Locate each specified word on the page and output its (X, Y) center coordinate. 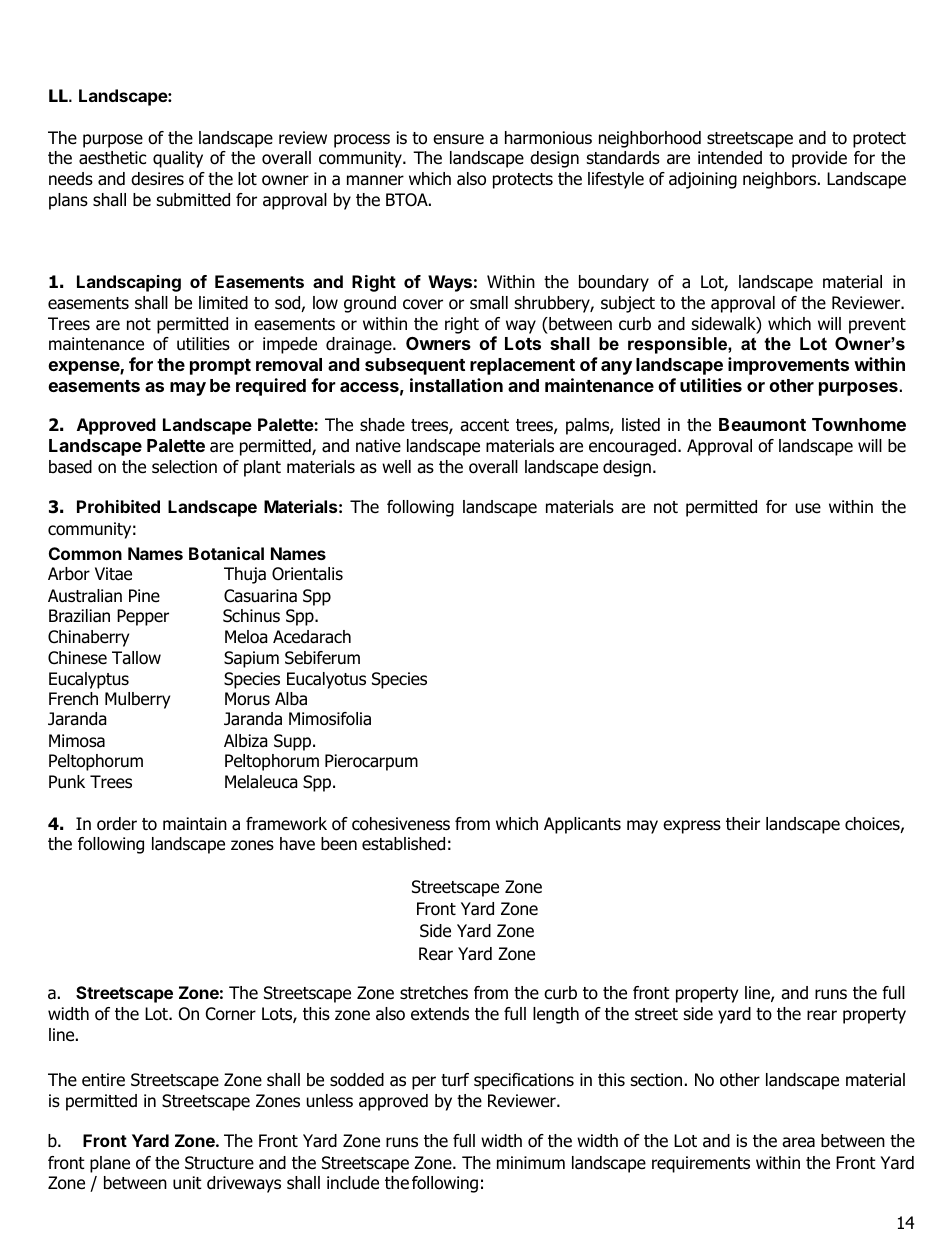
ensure (458, 139)
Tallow (136, 658)
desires (157, 179)
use (808, 508)
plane (110, 1164)
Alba (291, 699)
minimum (531, 1163)
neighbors (781, 180)
